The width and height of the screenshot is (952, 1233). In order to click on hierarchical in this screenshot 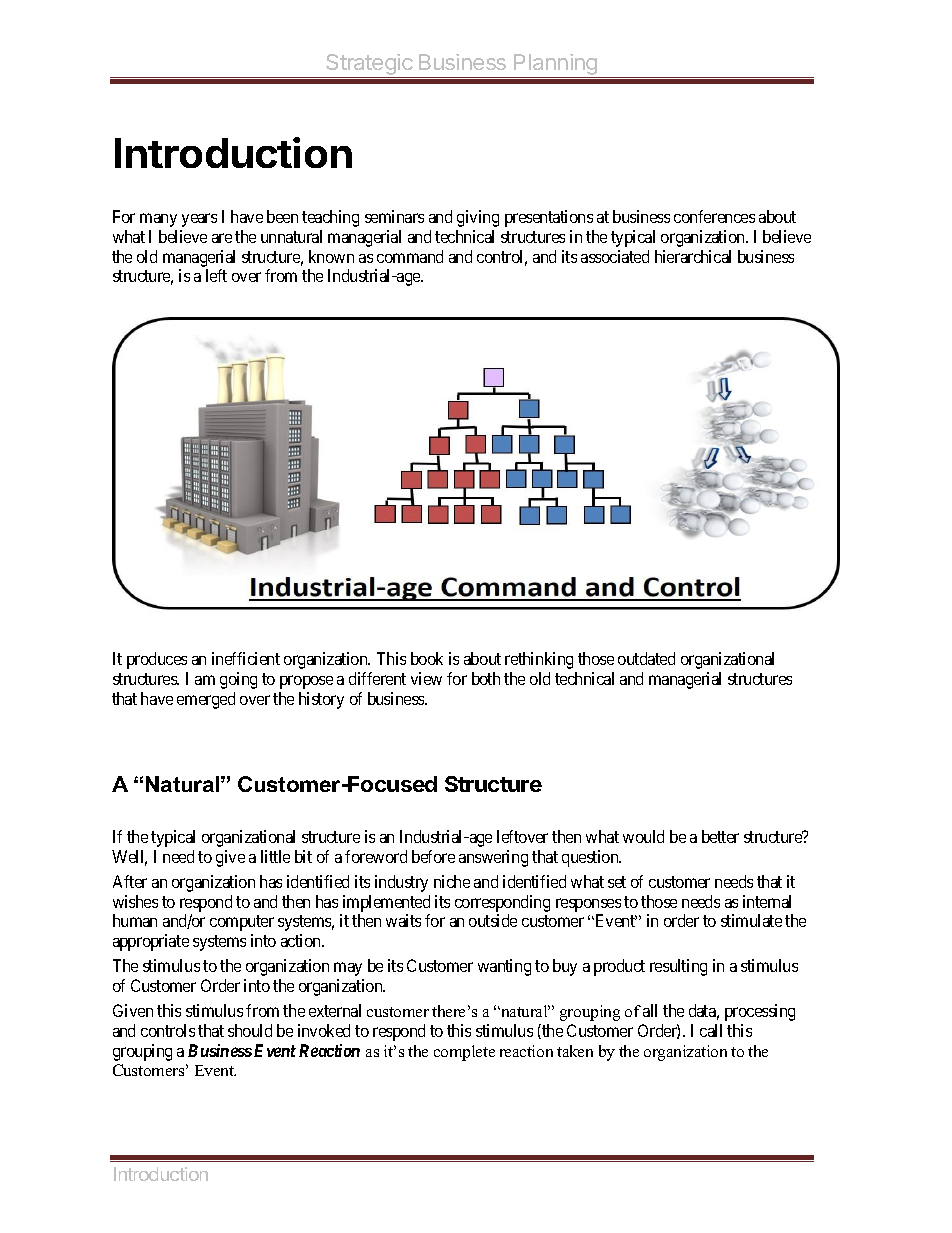, I will do `click(693, 256)`.
